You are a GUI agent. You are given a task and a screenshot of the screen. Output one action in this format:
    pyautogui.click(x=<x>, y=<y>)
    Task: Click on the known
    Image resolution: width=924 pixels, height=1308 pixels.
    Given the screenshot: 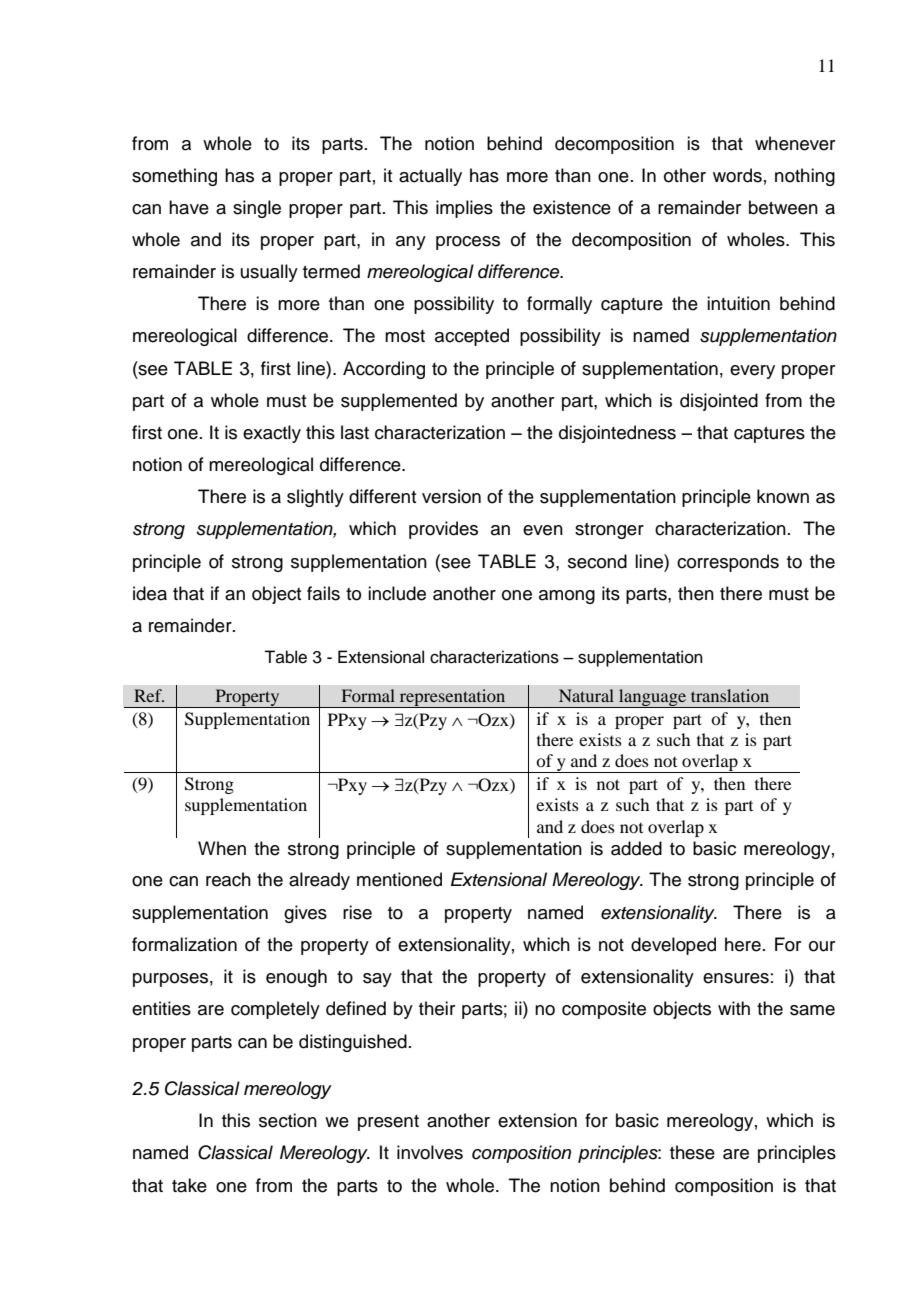 What is the action you would take?
    pyautogui.click(x=783, y=496)
